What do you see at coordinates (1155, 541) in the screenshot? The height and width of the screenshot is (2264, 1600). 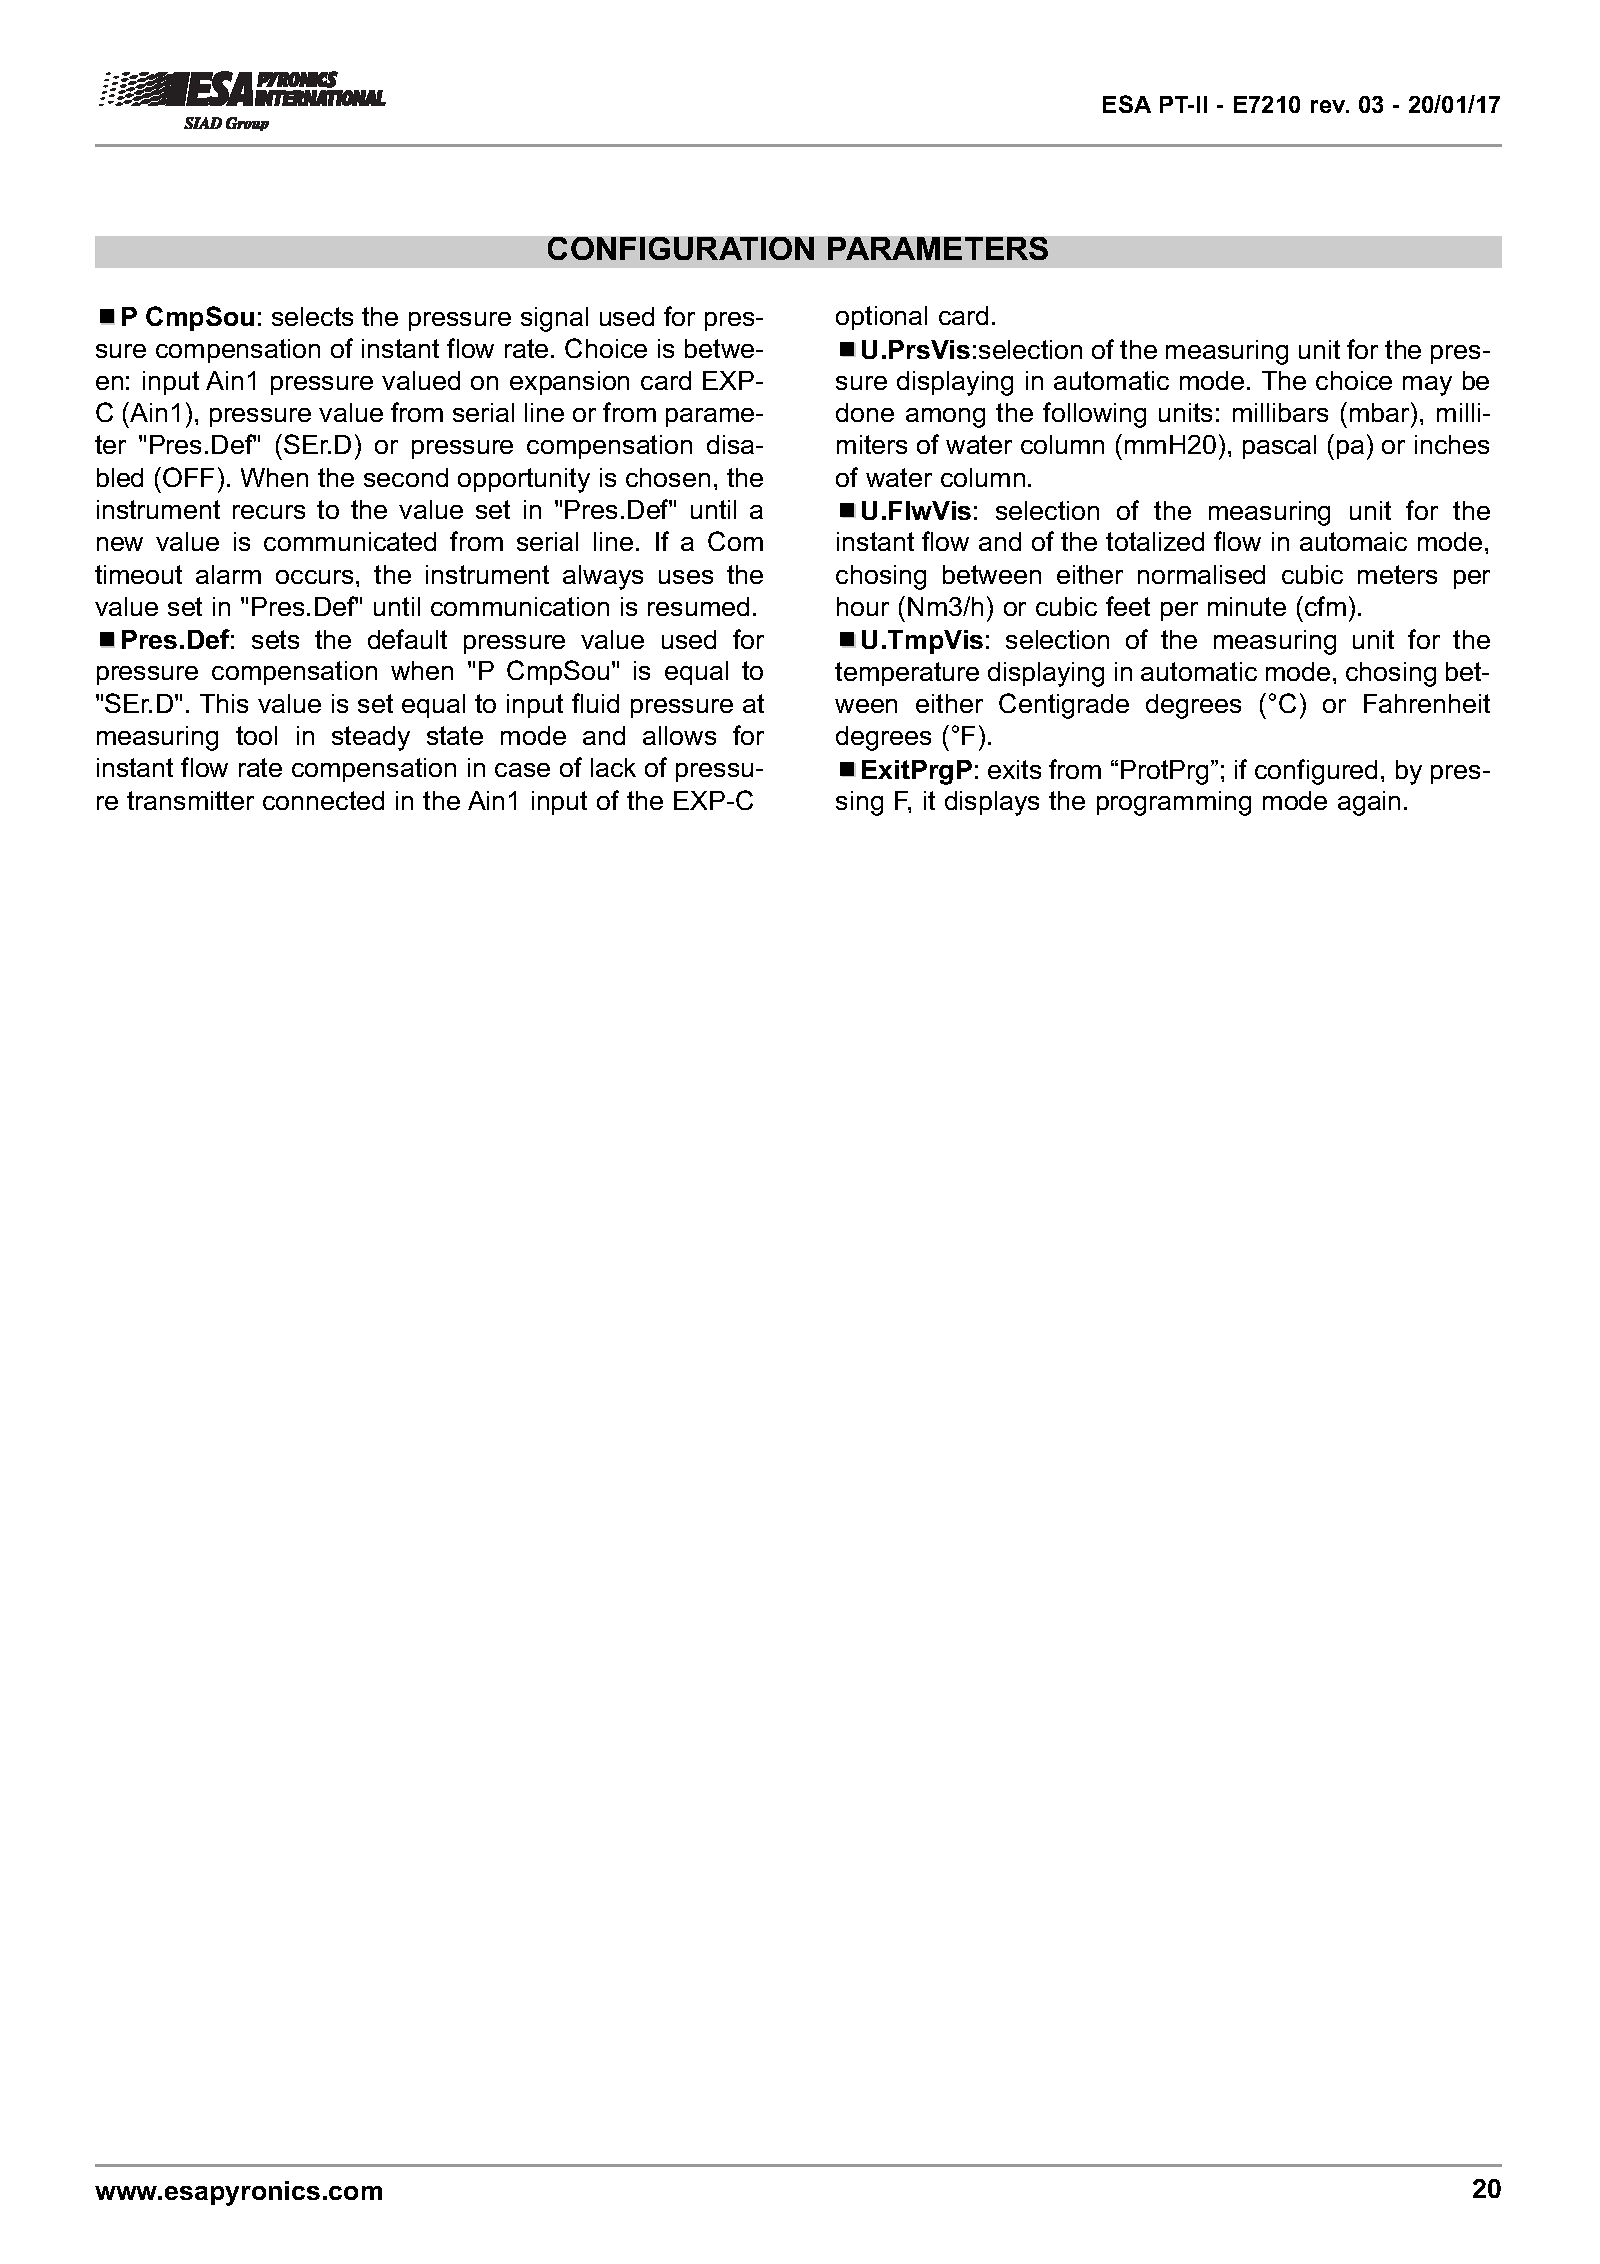 I see `totalized` at bounding box center [1155, 541].
